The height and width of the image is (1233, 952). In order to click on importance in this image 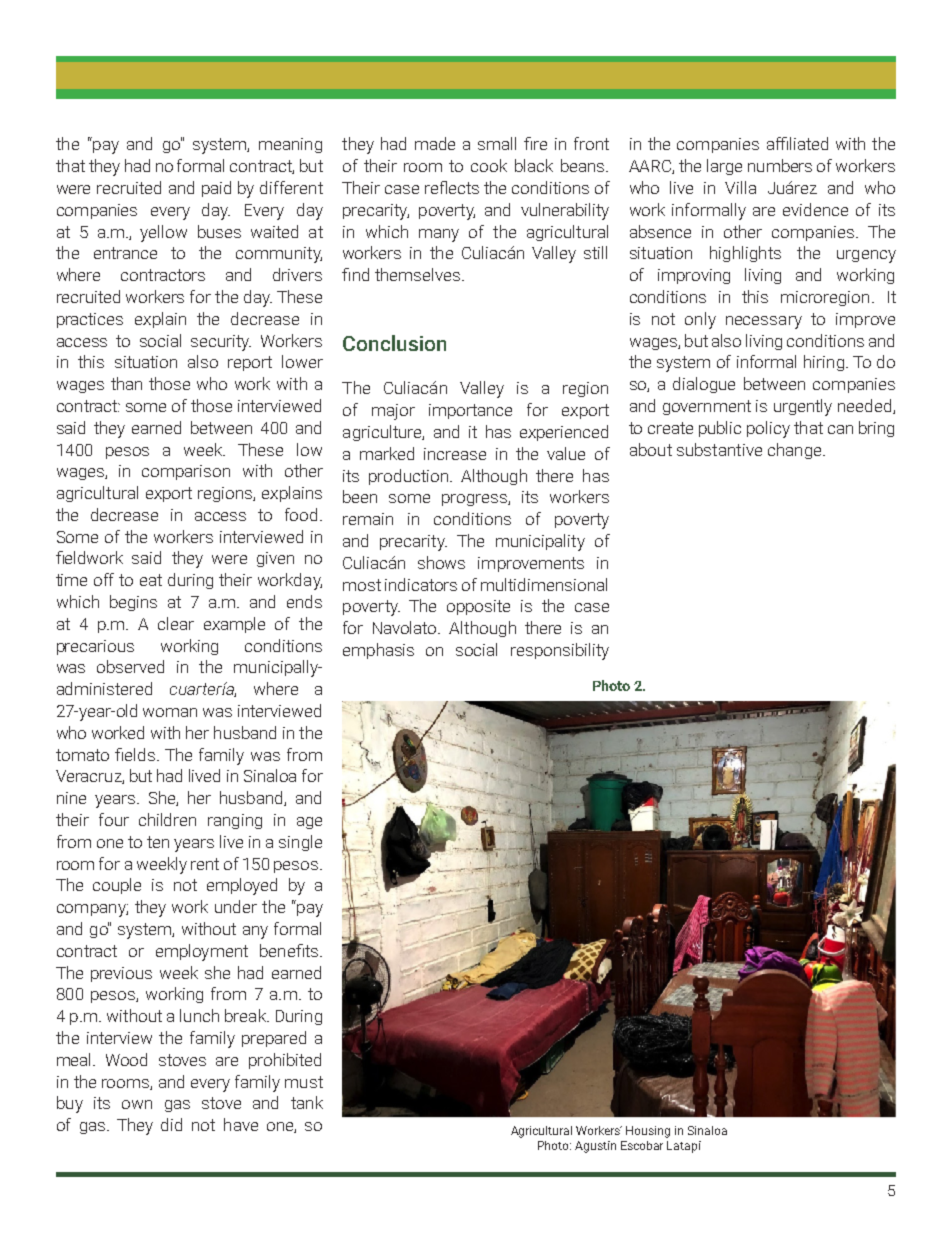, I will do `click(470, 411)`.
